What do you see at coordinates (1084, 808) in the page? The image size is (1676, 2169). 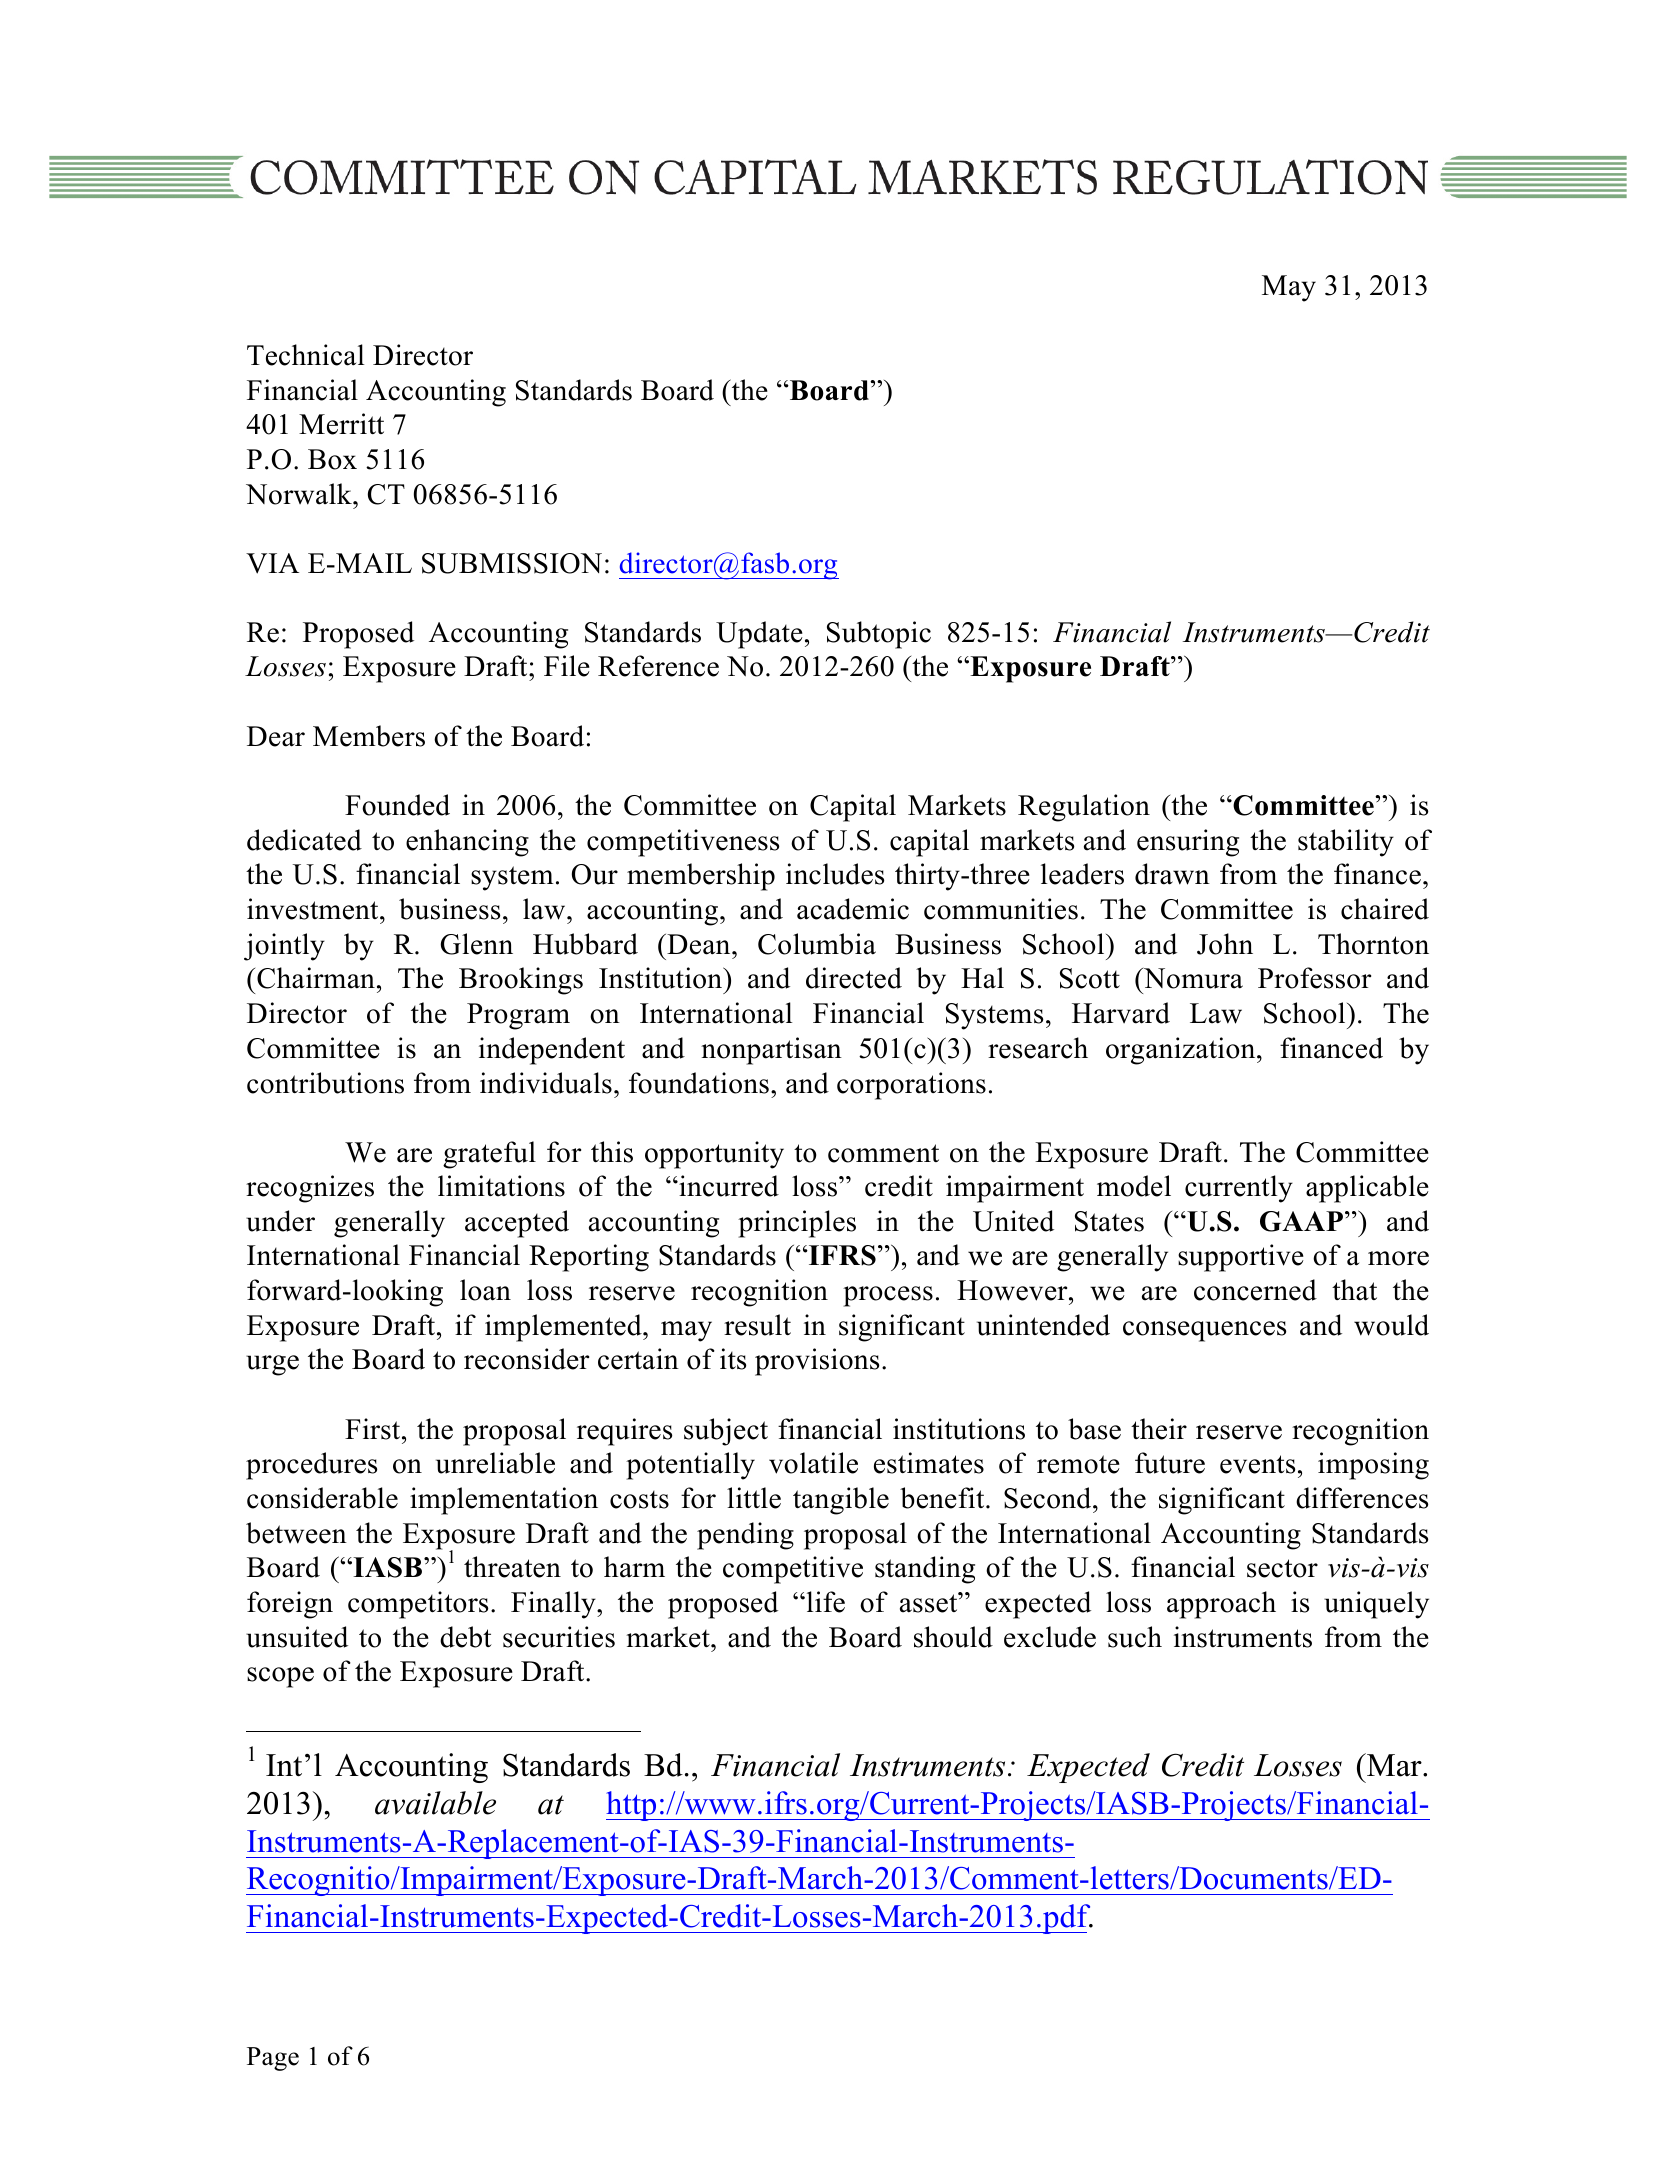 I see `Regulation` at bounding box center [1084, 808].
